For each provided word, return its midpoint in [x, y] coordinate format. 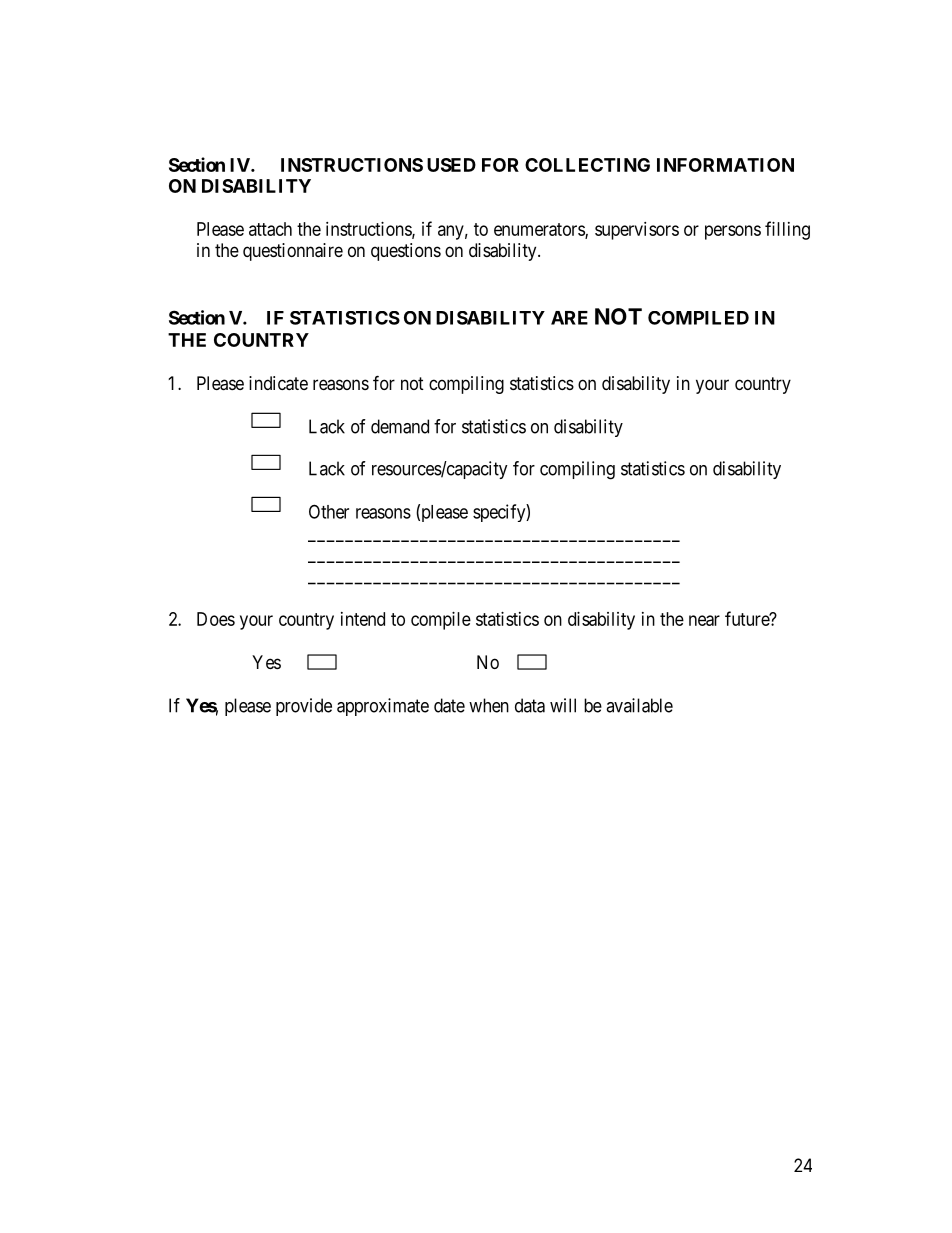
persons [733, 232]
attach [270, 229]
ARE [569, 318]
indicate [278, 383]
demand [400, 426]
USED [451, 165]
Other [329, 511]
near [704, 620]
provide [304, 707]
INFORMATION [725, 165]
